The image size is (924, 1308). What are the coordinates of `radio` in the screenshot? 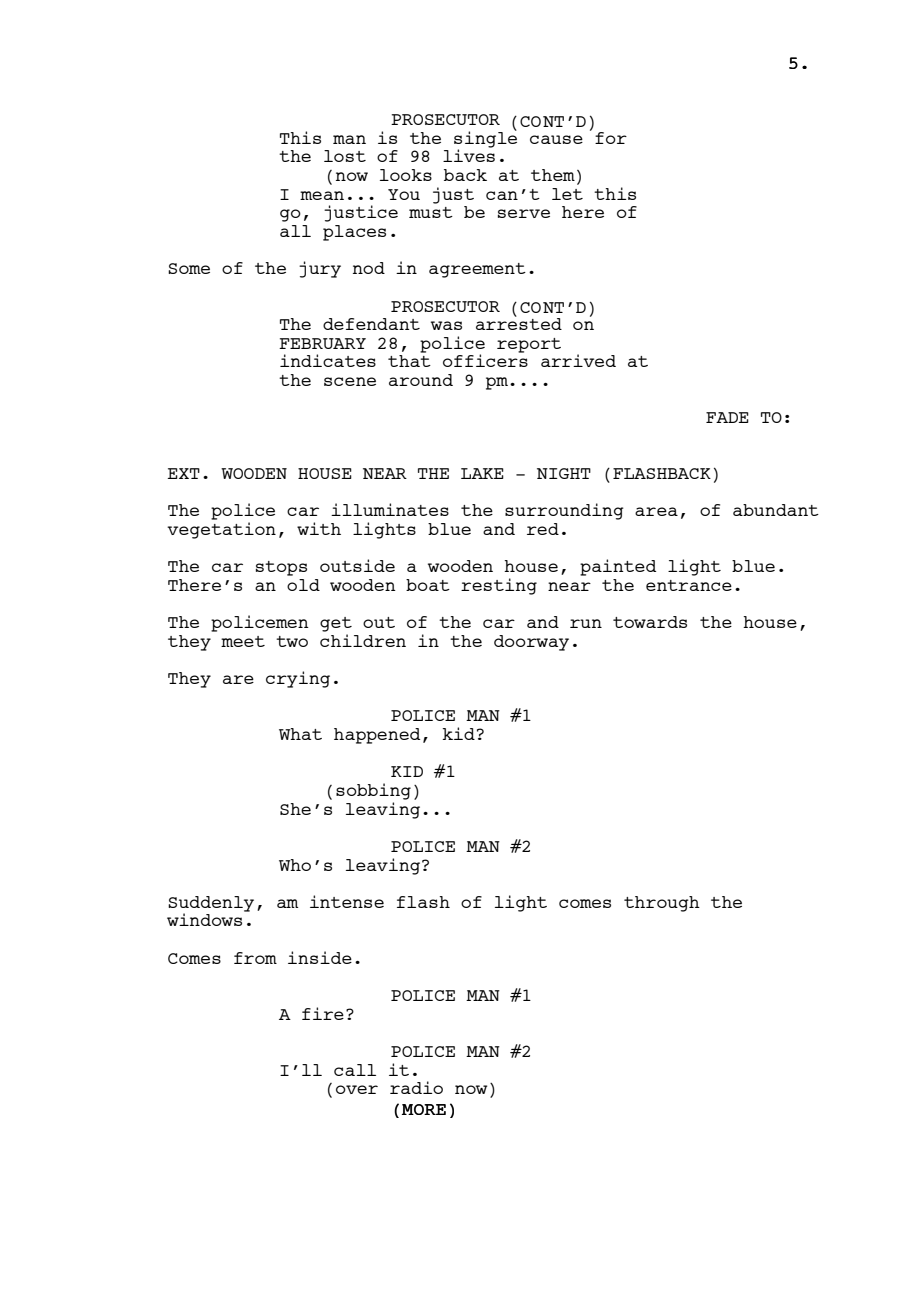 It's located at (416, 1087).
